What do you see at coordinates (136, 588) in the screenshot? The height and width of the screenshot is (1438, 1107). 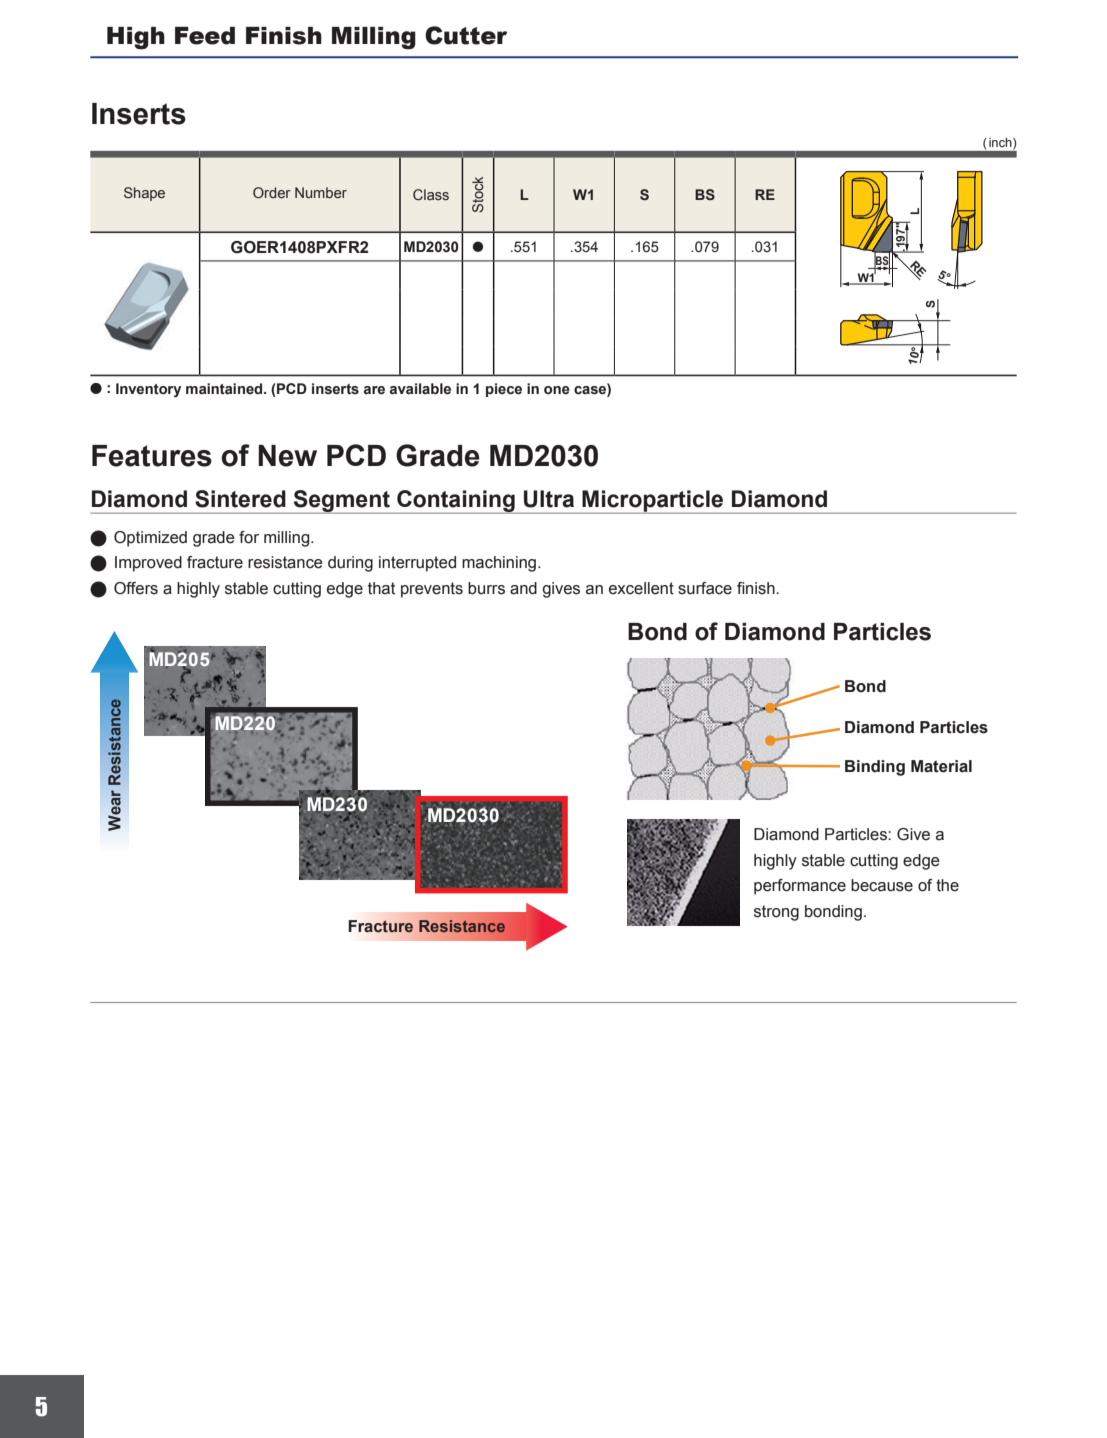 I see `Offers` at bounding box center [136, 588].
